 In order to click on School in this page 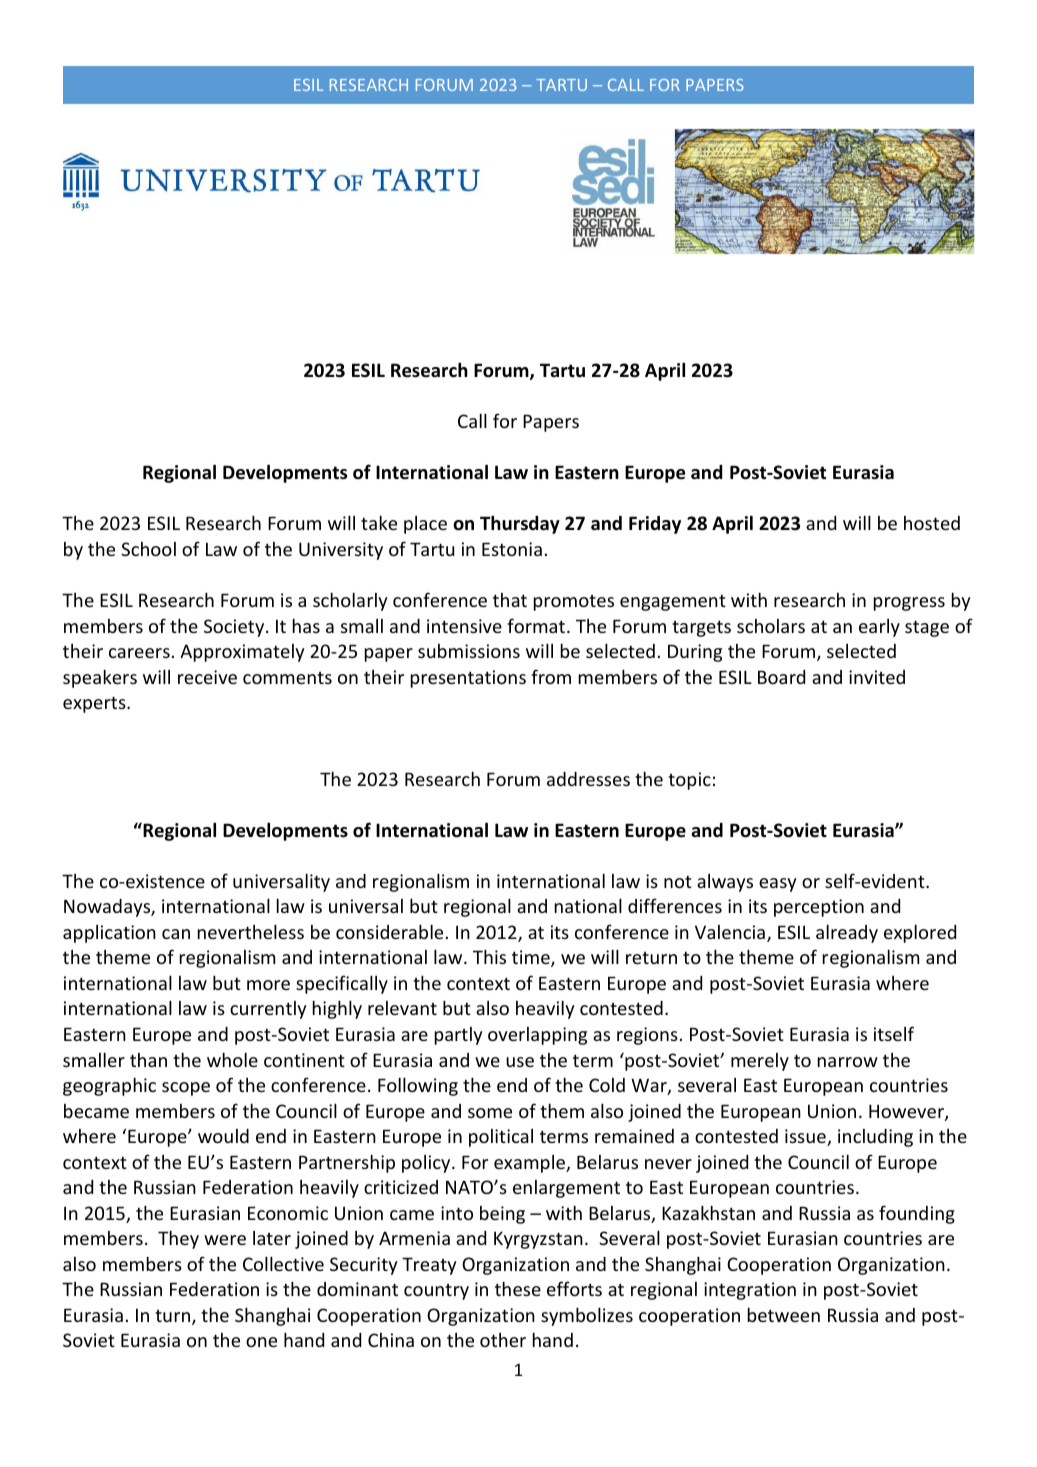, I will do `click(148, 549)`.
